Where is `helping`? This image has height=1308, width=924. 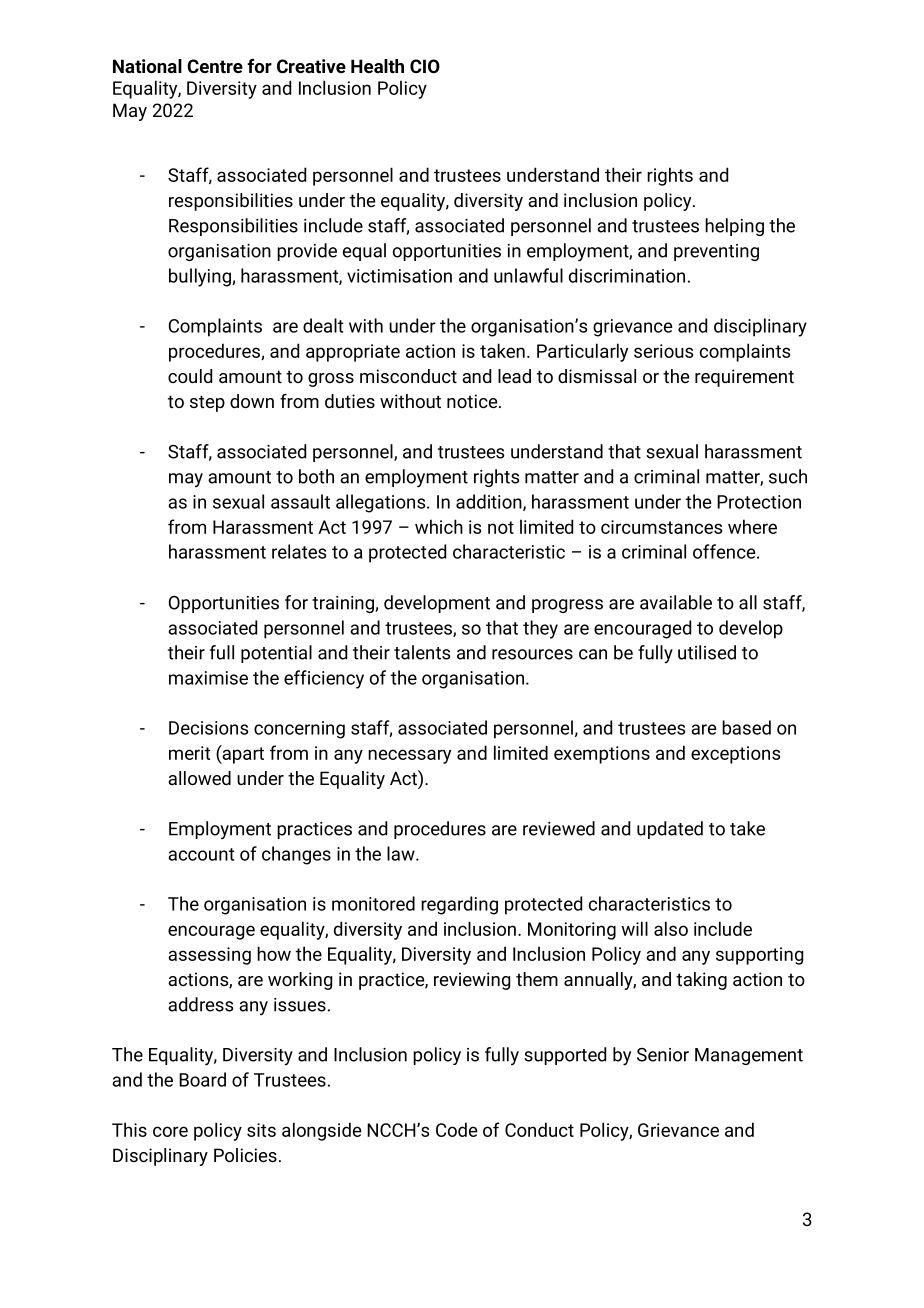
helping is located at coordinates (734, 227).
